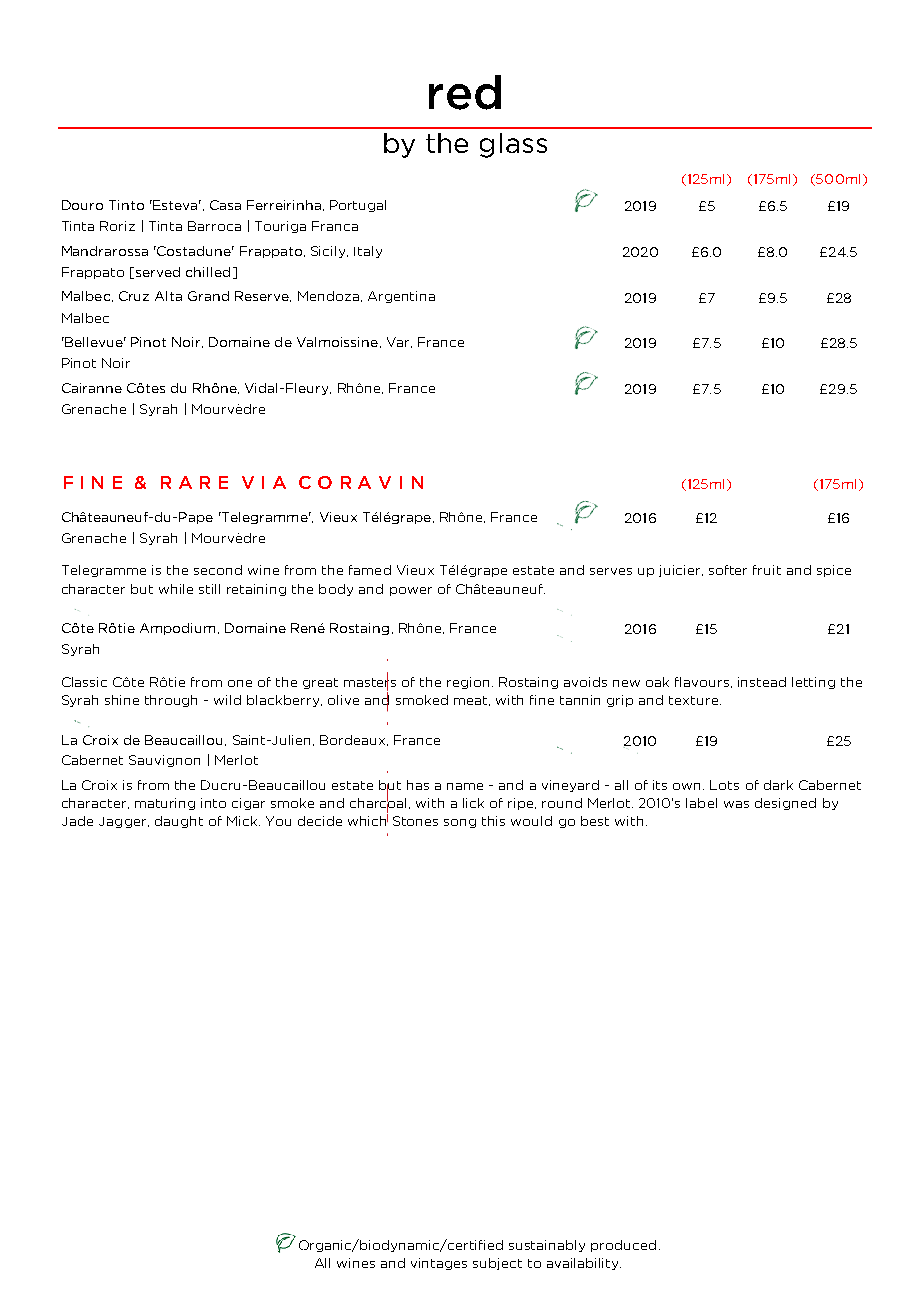 The width and height of the screenshot is (924, 1308). Describe the element at coordinates (460, 823) in the screenshot. I see `song` at that location.
